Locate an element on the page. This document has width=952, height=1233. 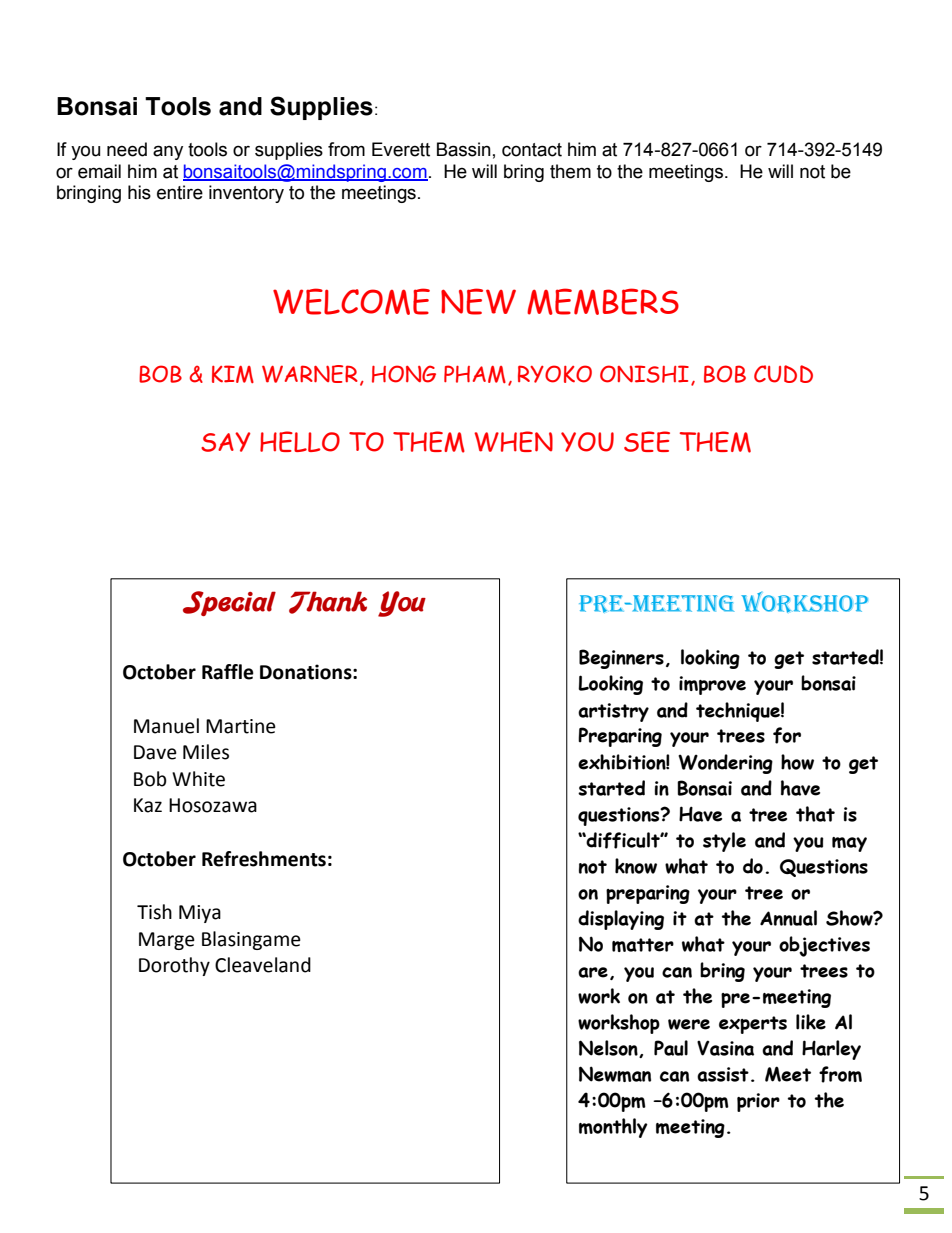
SEE is located at coordinates (647, 441).
